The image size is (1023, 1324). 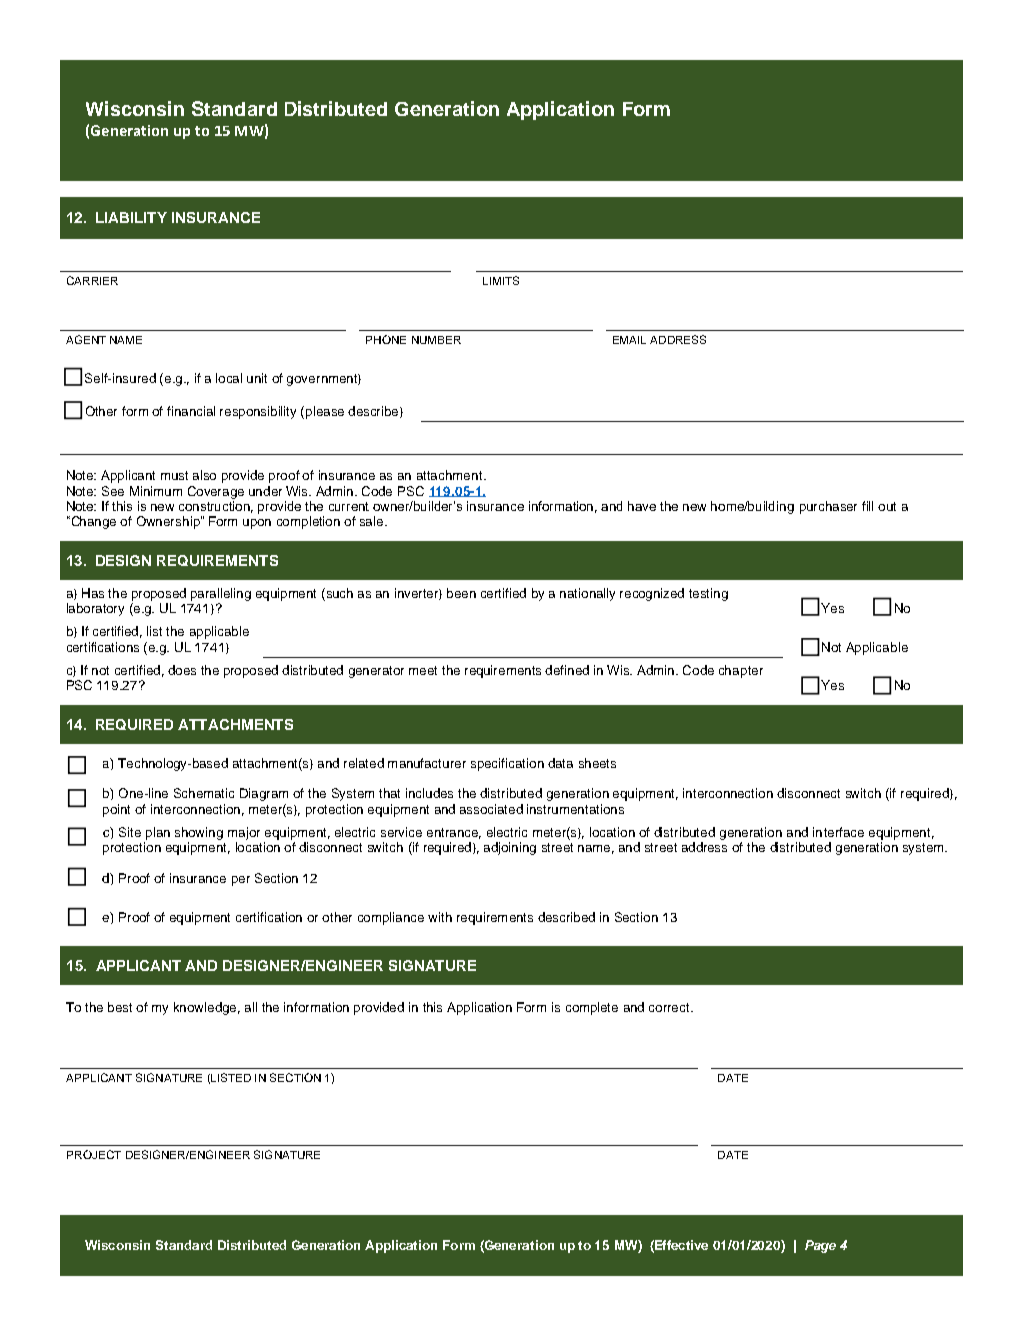 I want to click on PROJECT, so click(x=94, y=1154).
